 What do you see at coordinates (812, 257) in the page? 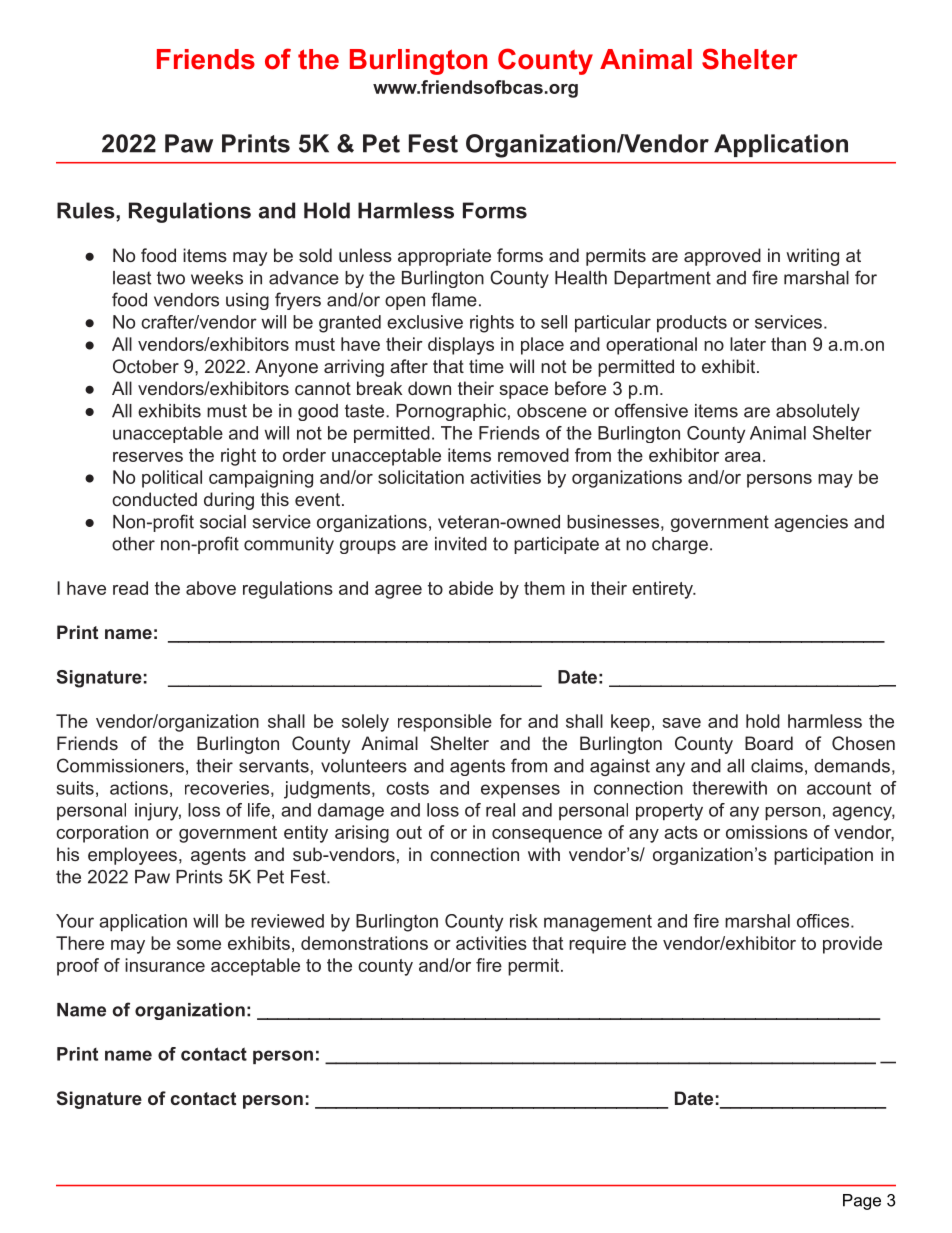
I see `writing` at bounding box center [812, 257].
